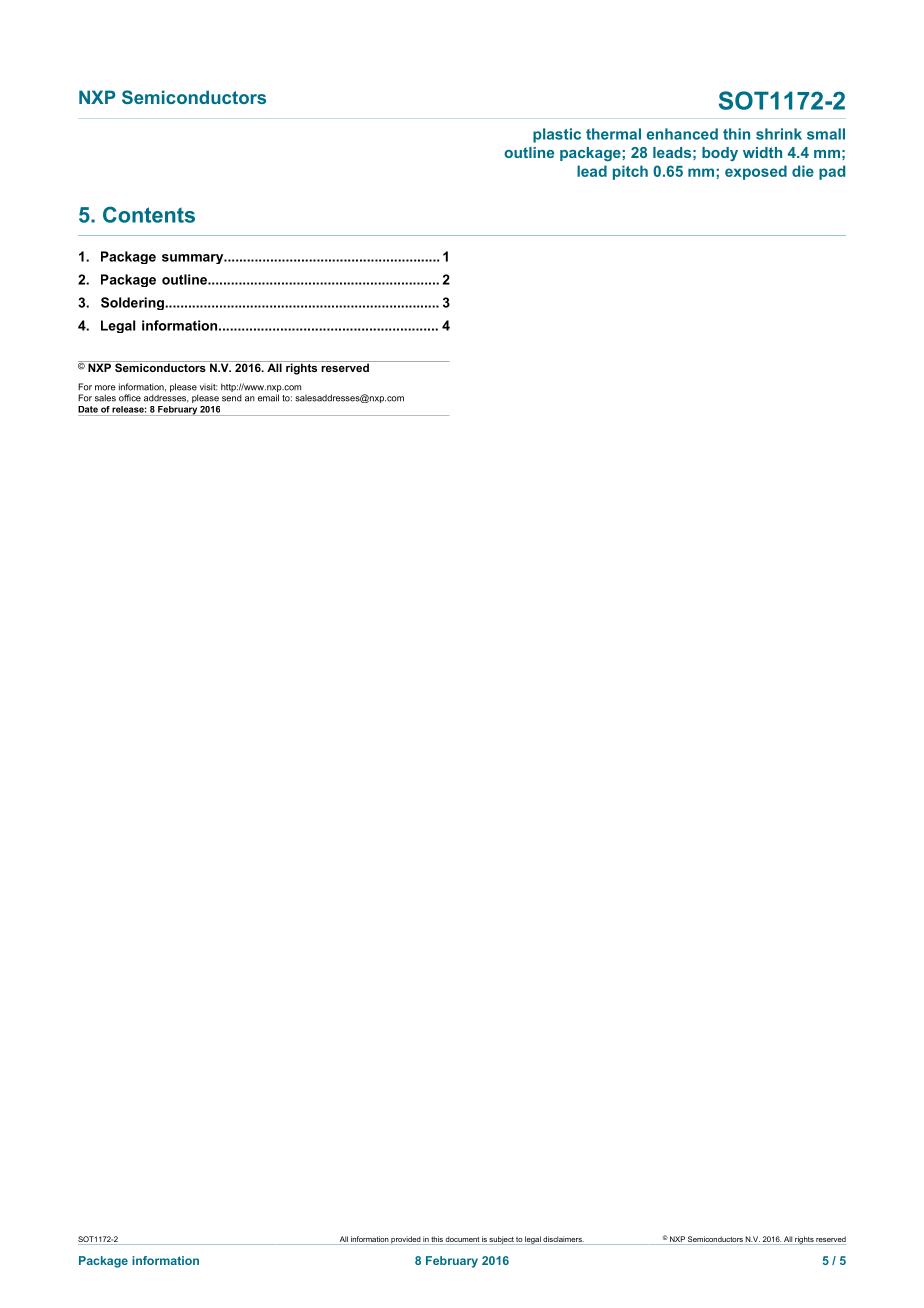 The height and width of the screenshot is (1308, 924). I want to click on exposed, so click(756, 172).
